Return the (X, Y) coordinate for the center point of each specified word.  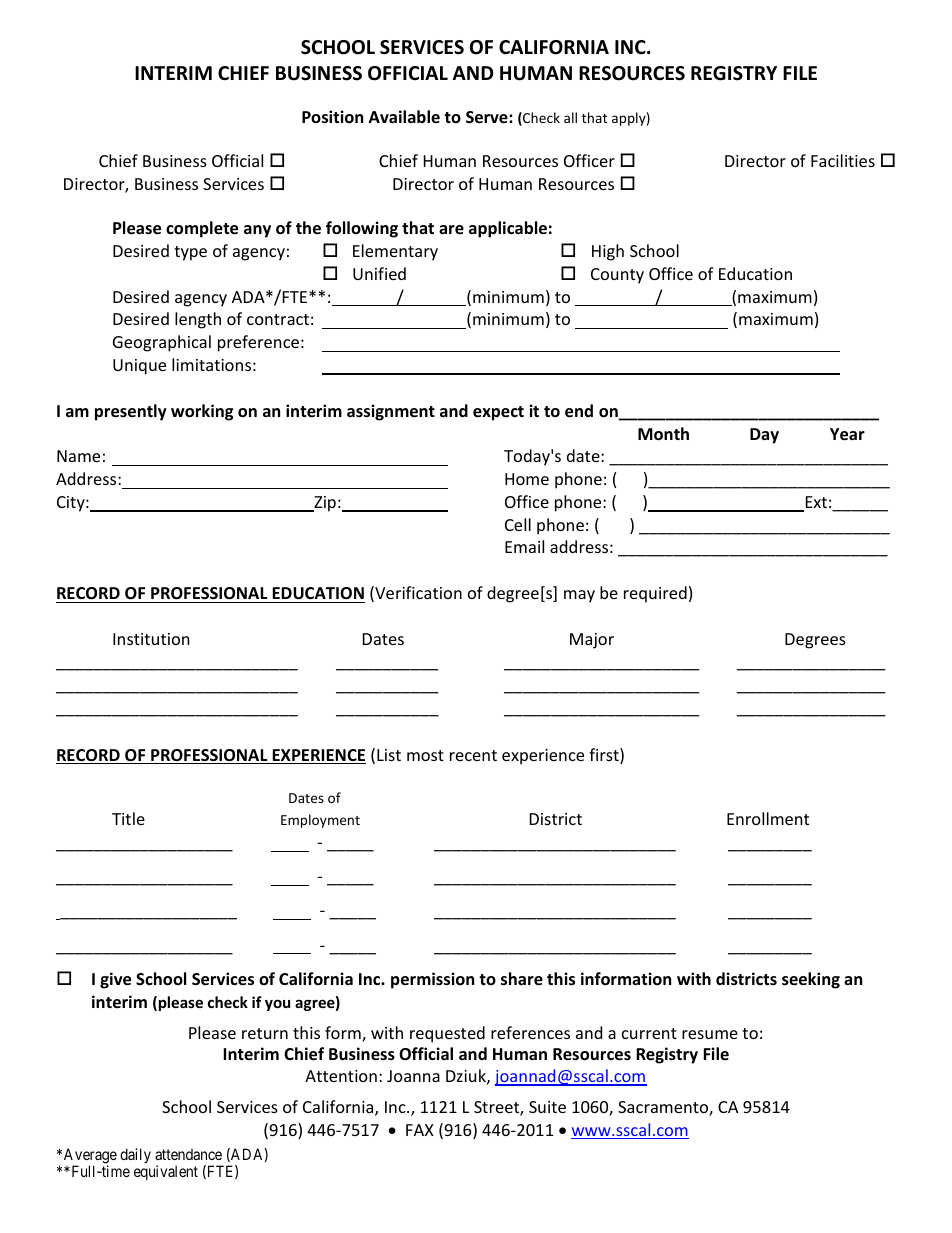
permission (432, 980)
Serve (488, 117)
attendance (188, 1154)
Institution (151, 639)
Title (128, 818)
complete (202, 229)
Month (663, 434)
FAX (420, 1130)
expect (498, 413)
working (202, 412)
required (655, 594)
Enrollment (768, 818)
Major (592, 641)
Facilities (843, 160)
